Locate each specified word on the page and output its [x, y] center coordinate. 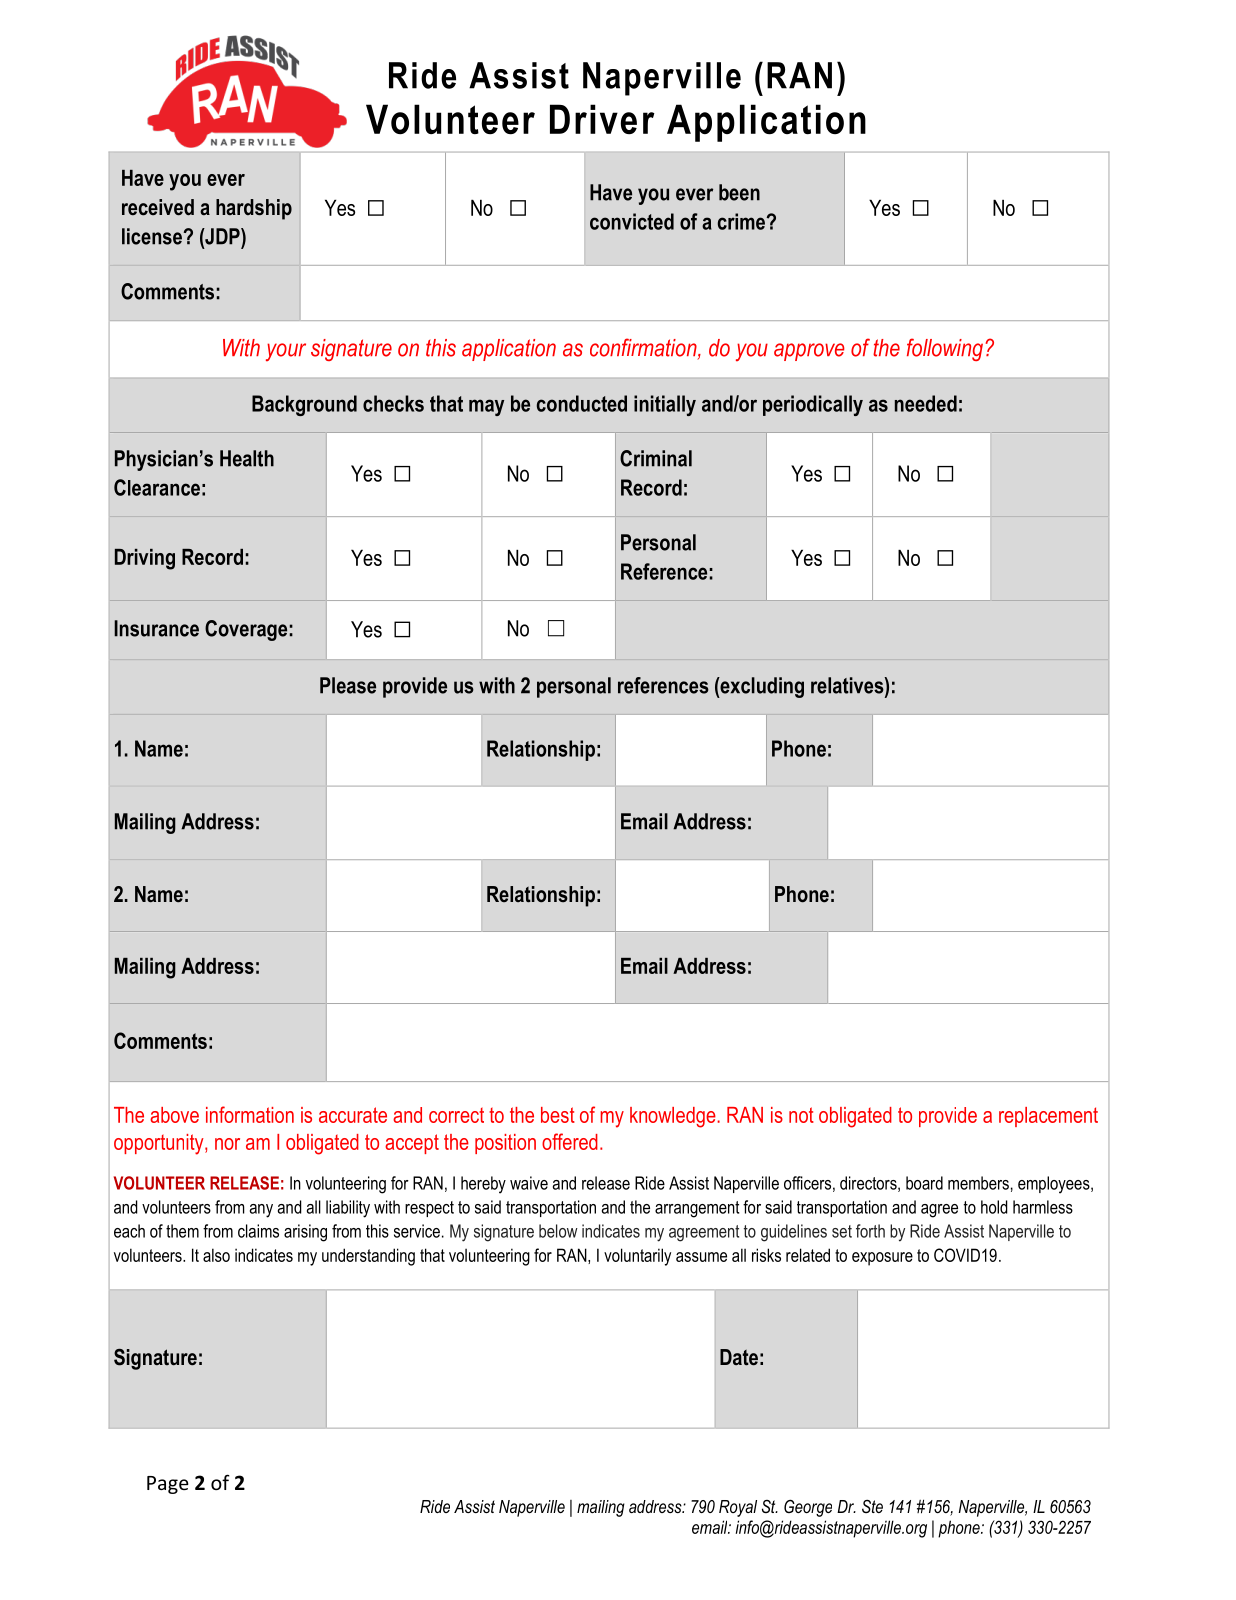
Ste [872, 1506]
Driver [602, 119]
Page [168, 1485]
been [739, 192]
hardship [254, 209]
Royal [738, 1508]
